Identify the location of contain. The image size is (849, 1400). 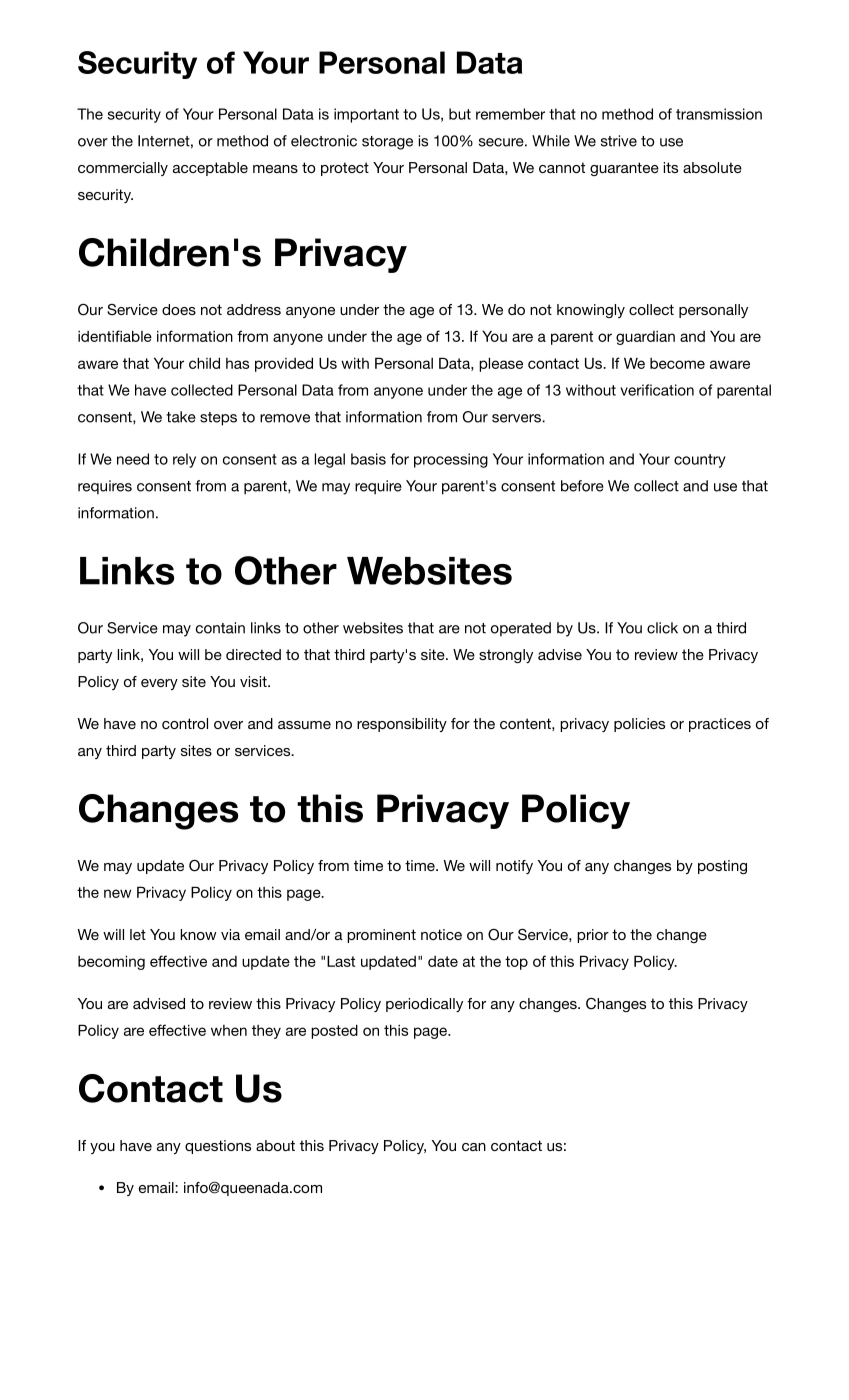
(220, 628).
